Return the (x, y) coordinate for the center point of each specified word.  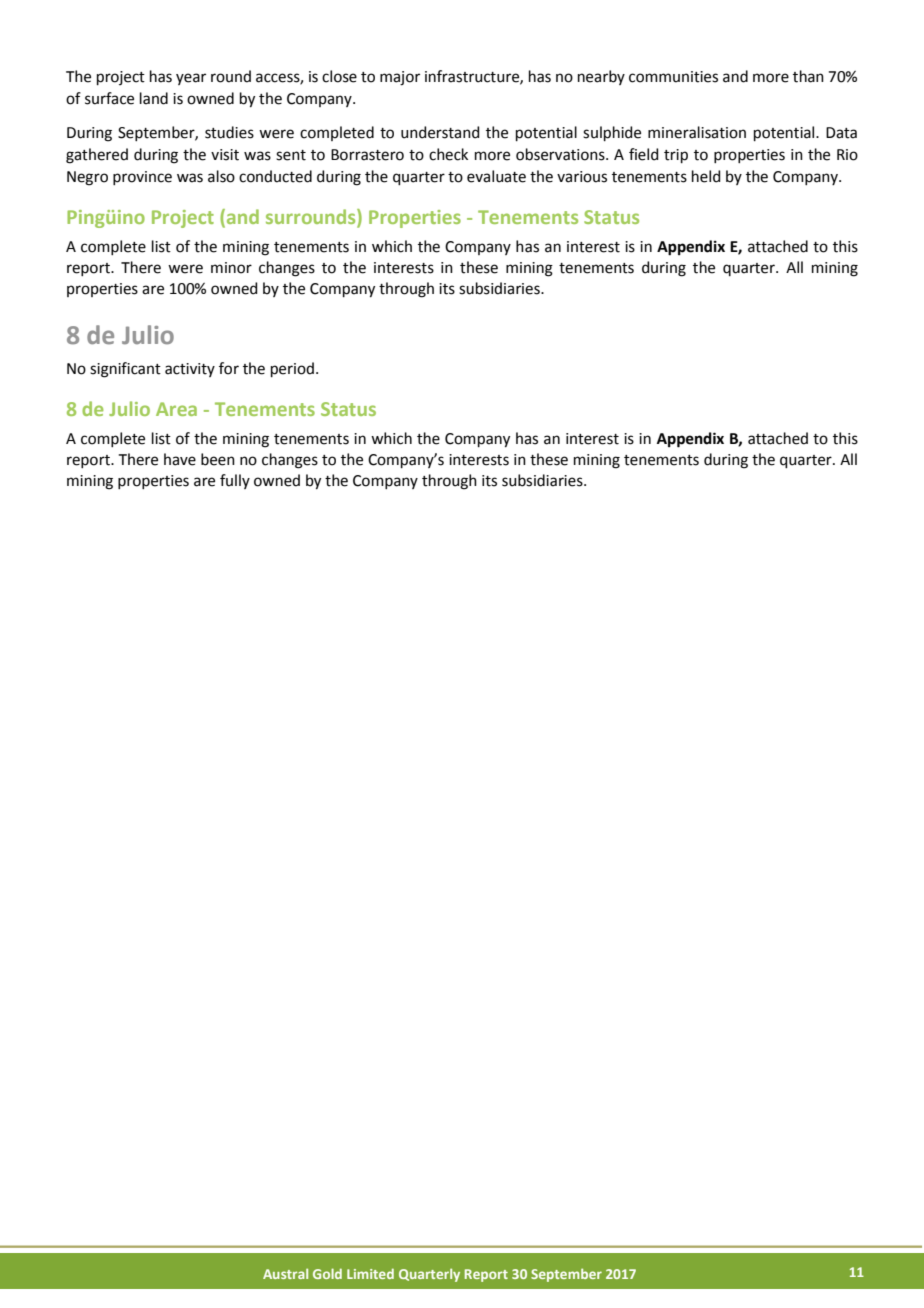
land (154, 98)
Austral (285, 1273)
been (218, 459)
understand (440, 132)
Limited (370, 1273)
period (292, 369)
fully (235, 481)
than (808, 76)
